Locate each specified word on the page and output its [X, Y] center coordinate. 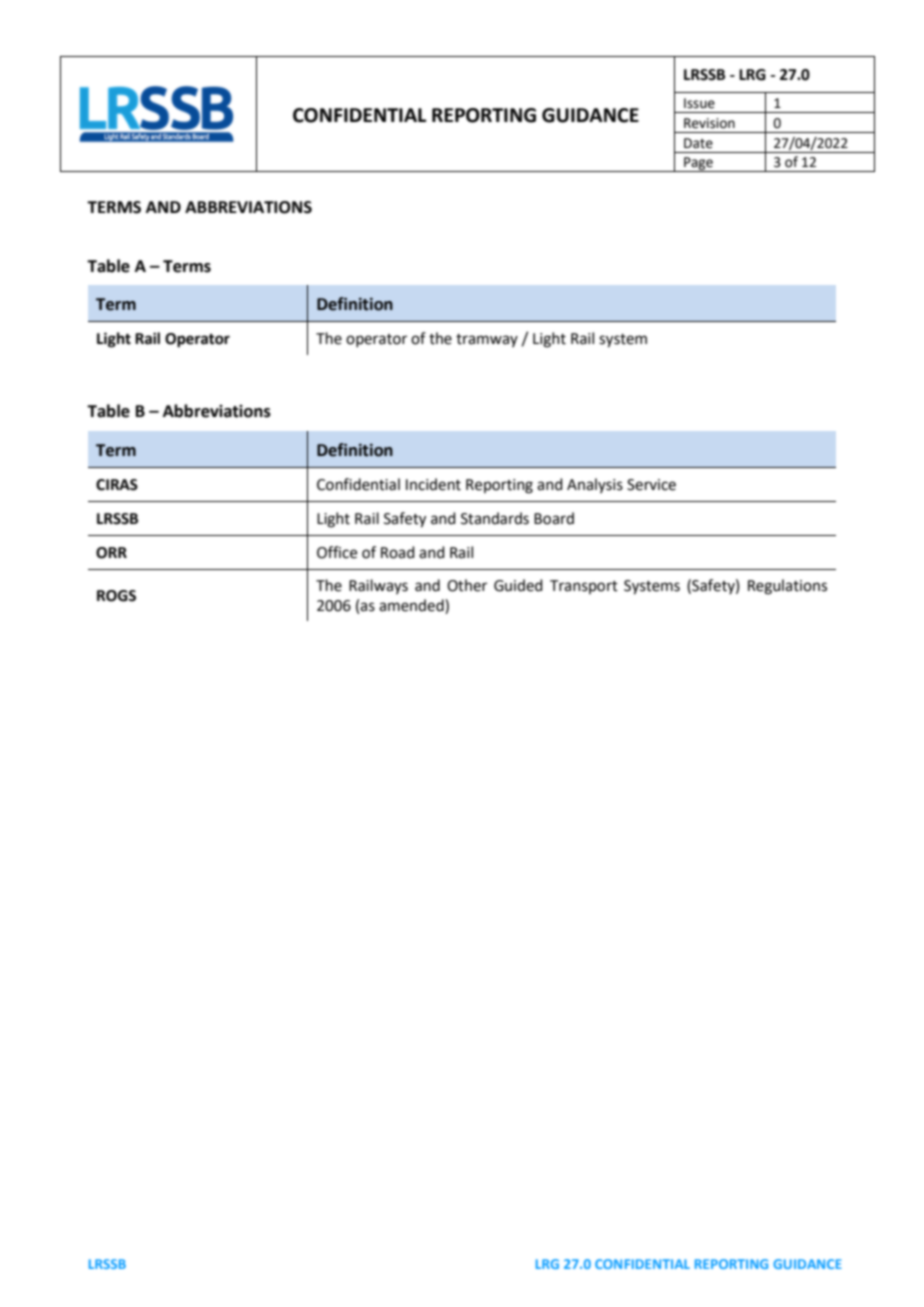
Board [554, 518]
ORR [111, 553]
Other [467, 585]
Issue [699, 103]
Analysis [595, 485]
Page [698, 164]
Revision [709, 123]
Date [698, 143]
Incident [433, 484]
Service [651, 485]
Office [337, 552]
